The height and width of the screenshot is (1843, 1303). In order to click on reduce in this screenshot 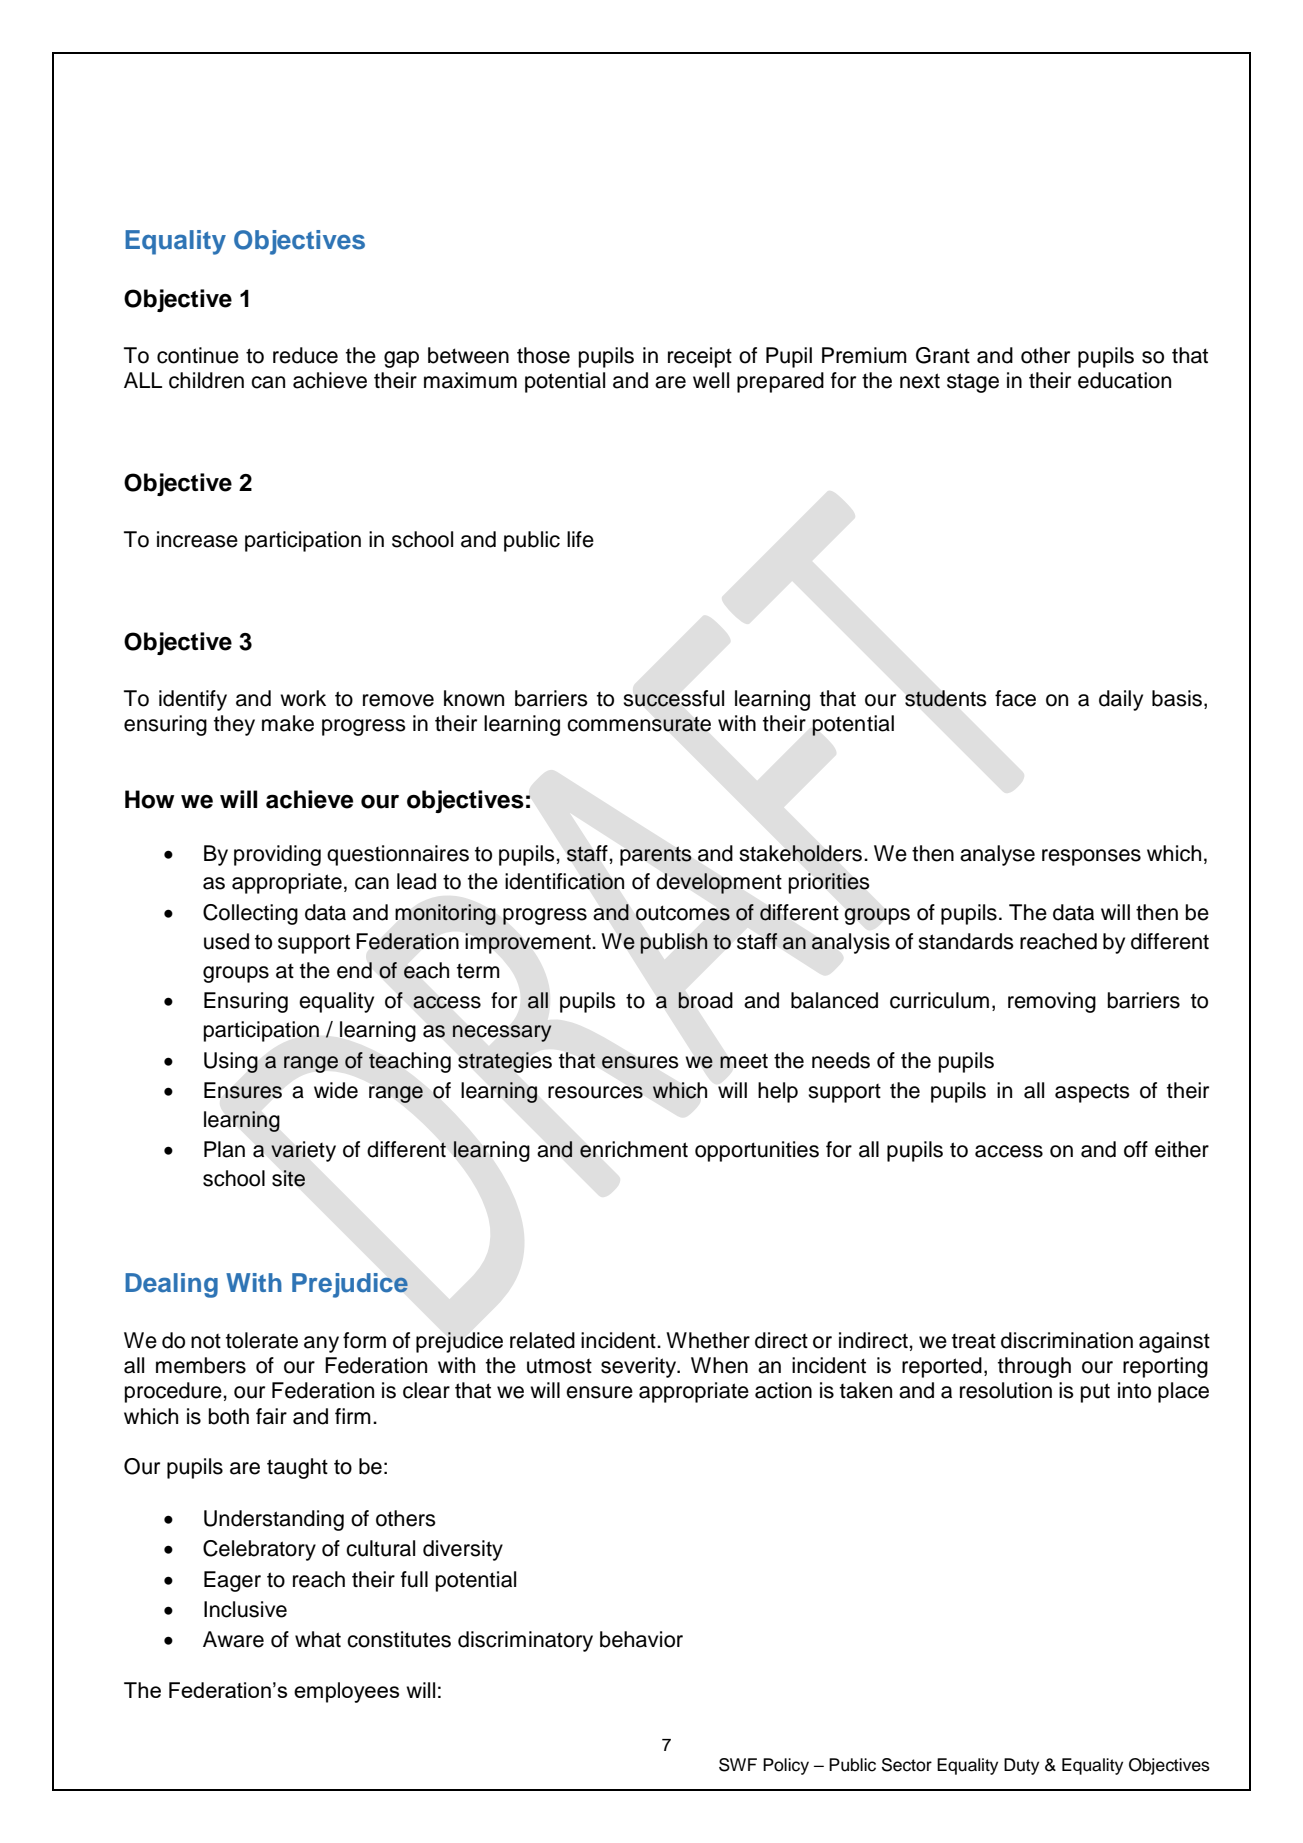, I will do `click(305, 355)`.
